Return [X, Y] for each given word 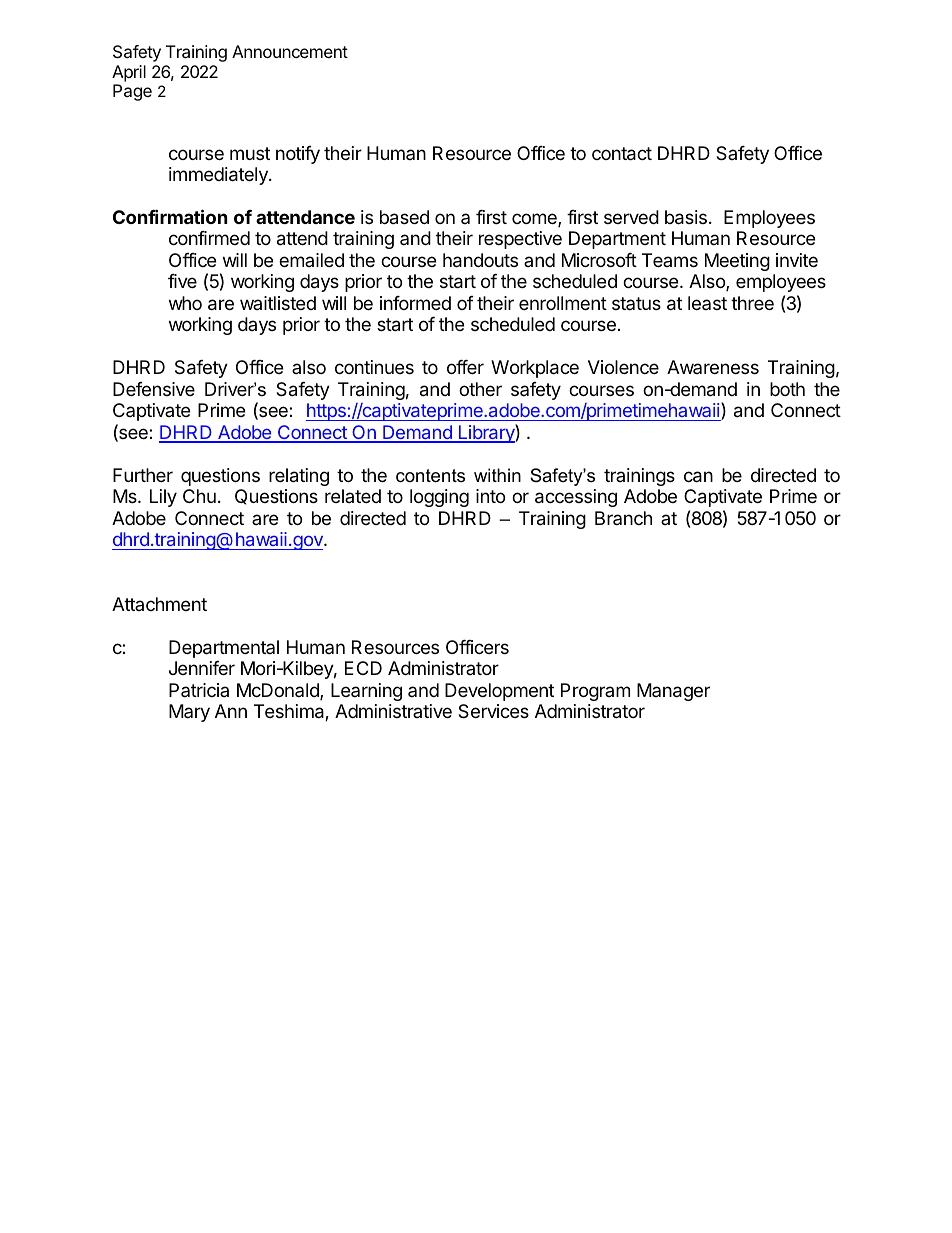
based [404, 217]
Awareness [713, 367]
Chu [199, 496]
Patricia [199, 690]
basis [686, 217]
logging [439, 498]
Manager [673, 692]
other [480, 389]
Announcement [290, 51]
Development [499, 692]
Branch [623, 518]
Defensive [154, 389]
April [129, 73]
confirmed [209, 238]
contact [622, 154]
